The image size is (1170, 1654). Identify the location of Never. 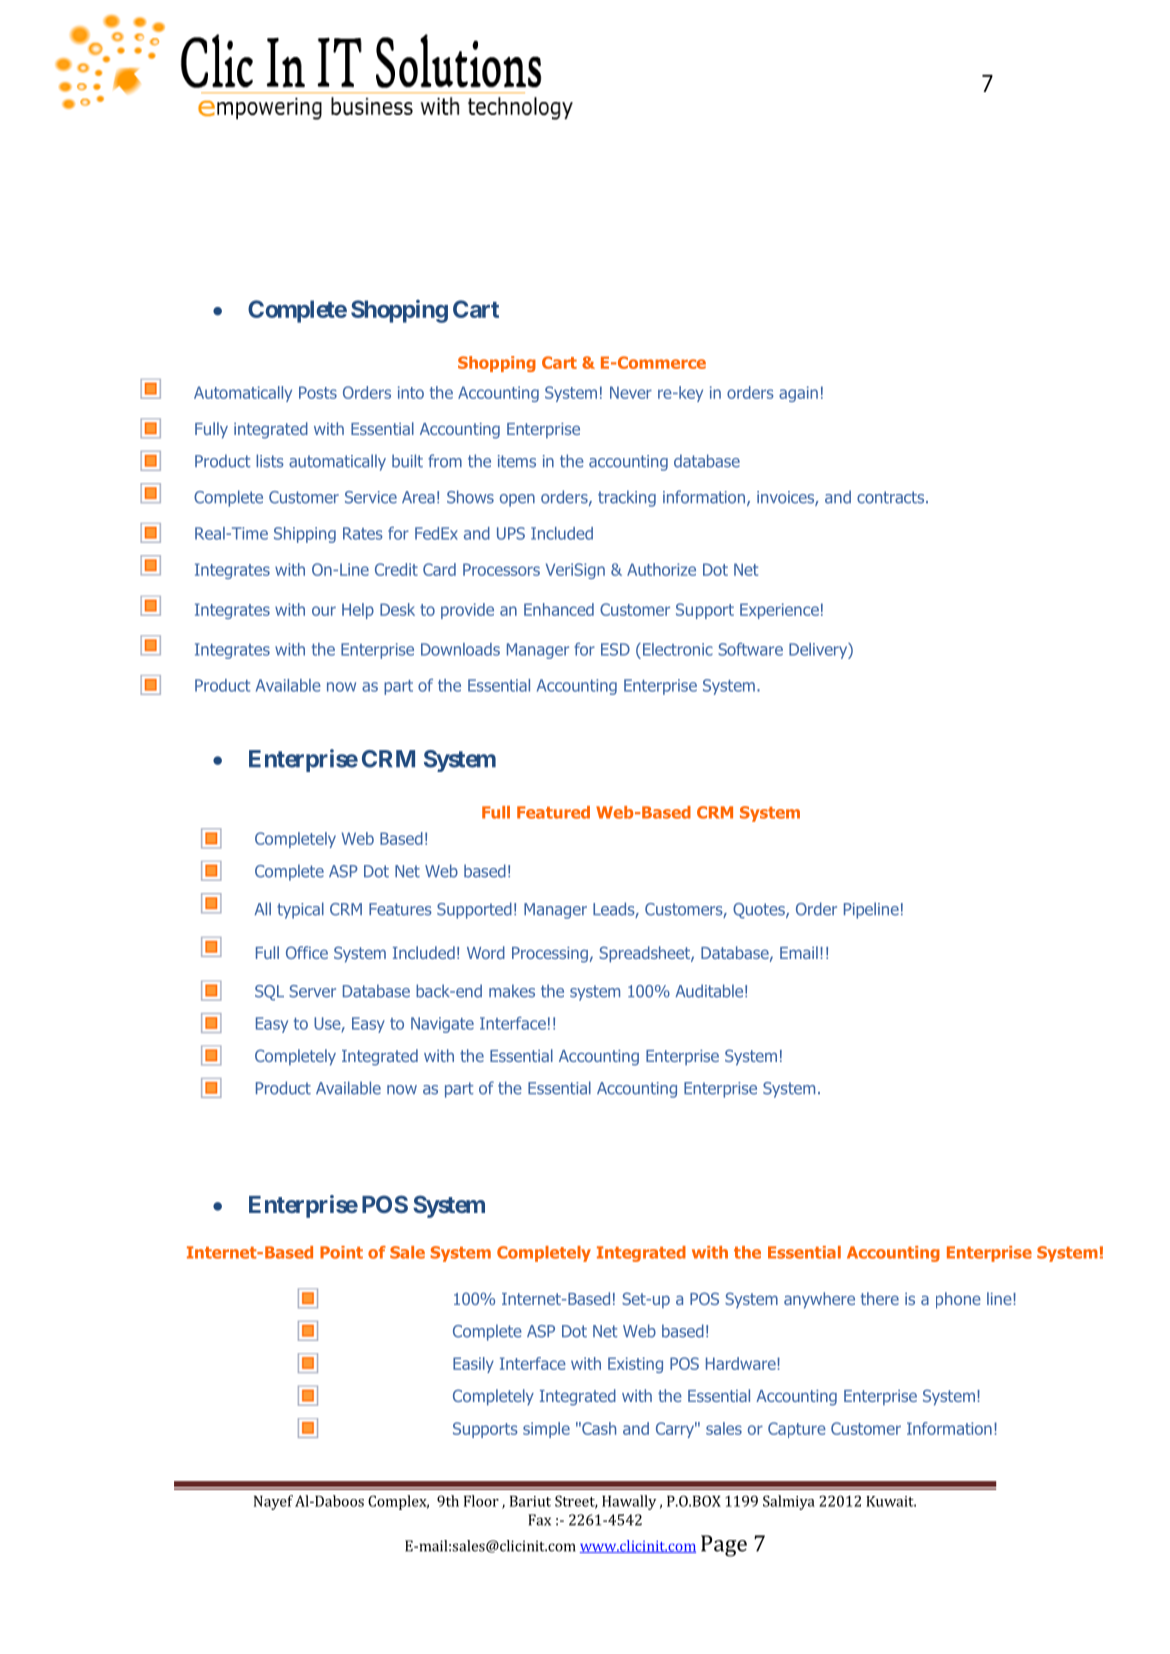
(631, 392).
